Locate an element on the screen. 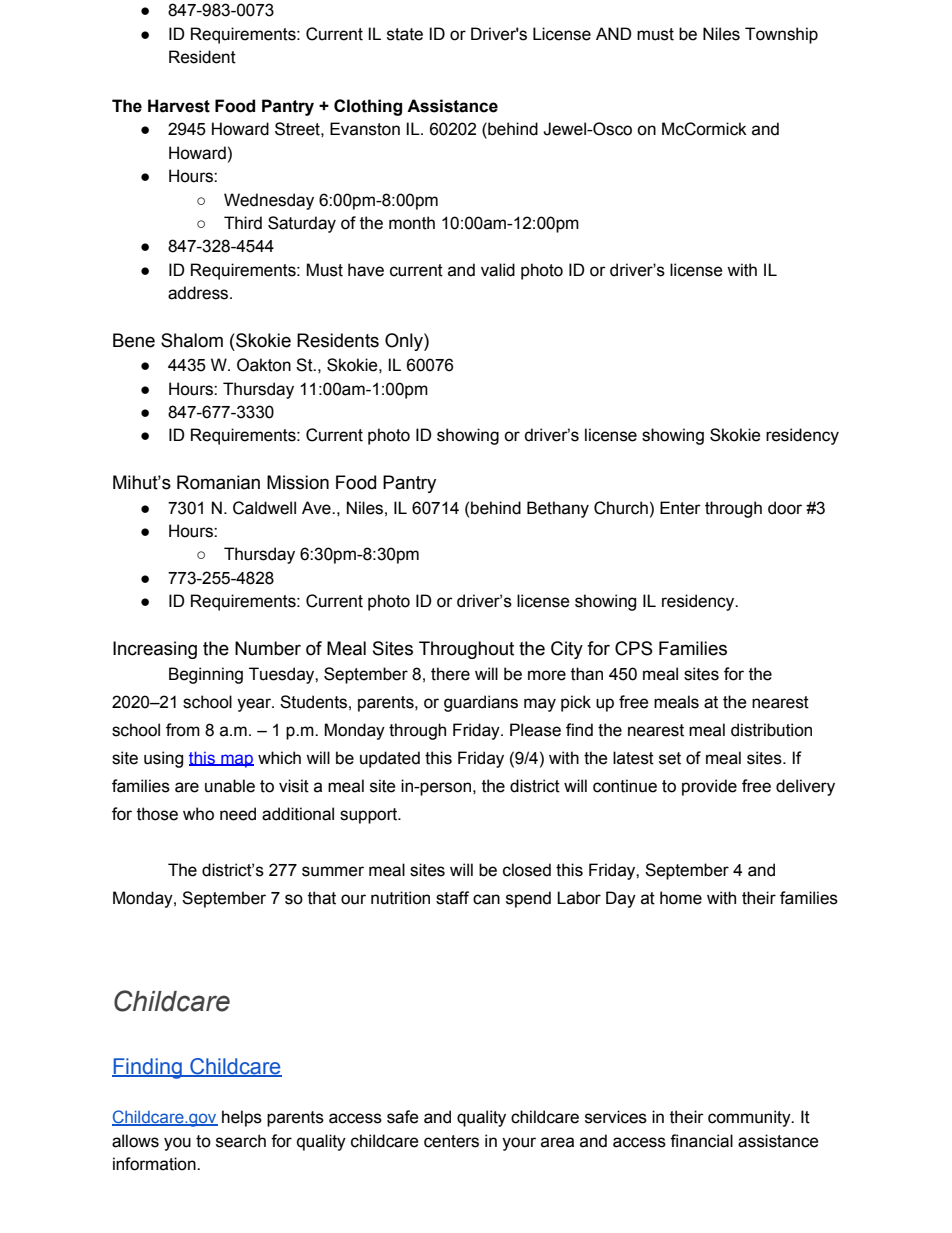 This screenshot has width=952, height=1233. Township is located at coordinates (781, 35).
